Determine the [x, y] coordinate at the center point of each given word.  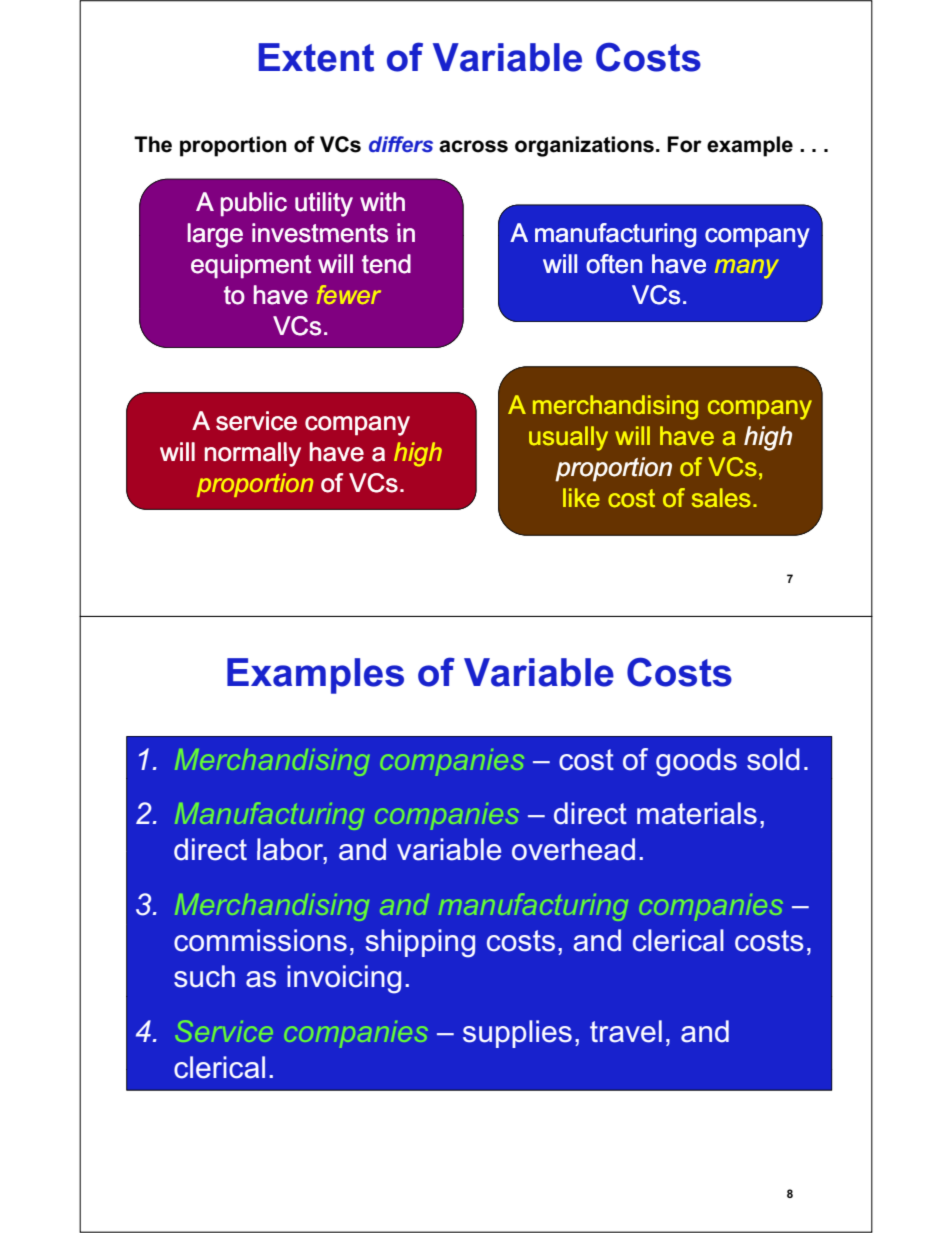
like [581, 498]
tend [386, 264]
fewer [349, 294]
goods [696, 762]
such [204, 976]
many [747, 269]
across [473, 146]
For [684, 144]
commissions [260, 940]
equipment [251, 266]
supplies [517, 1034]
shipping [420, 943]
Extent [316, 57]
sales [721, 498]
